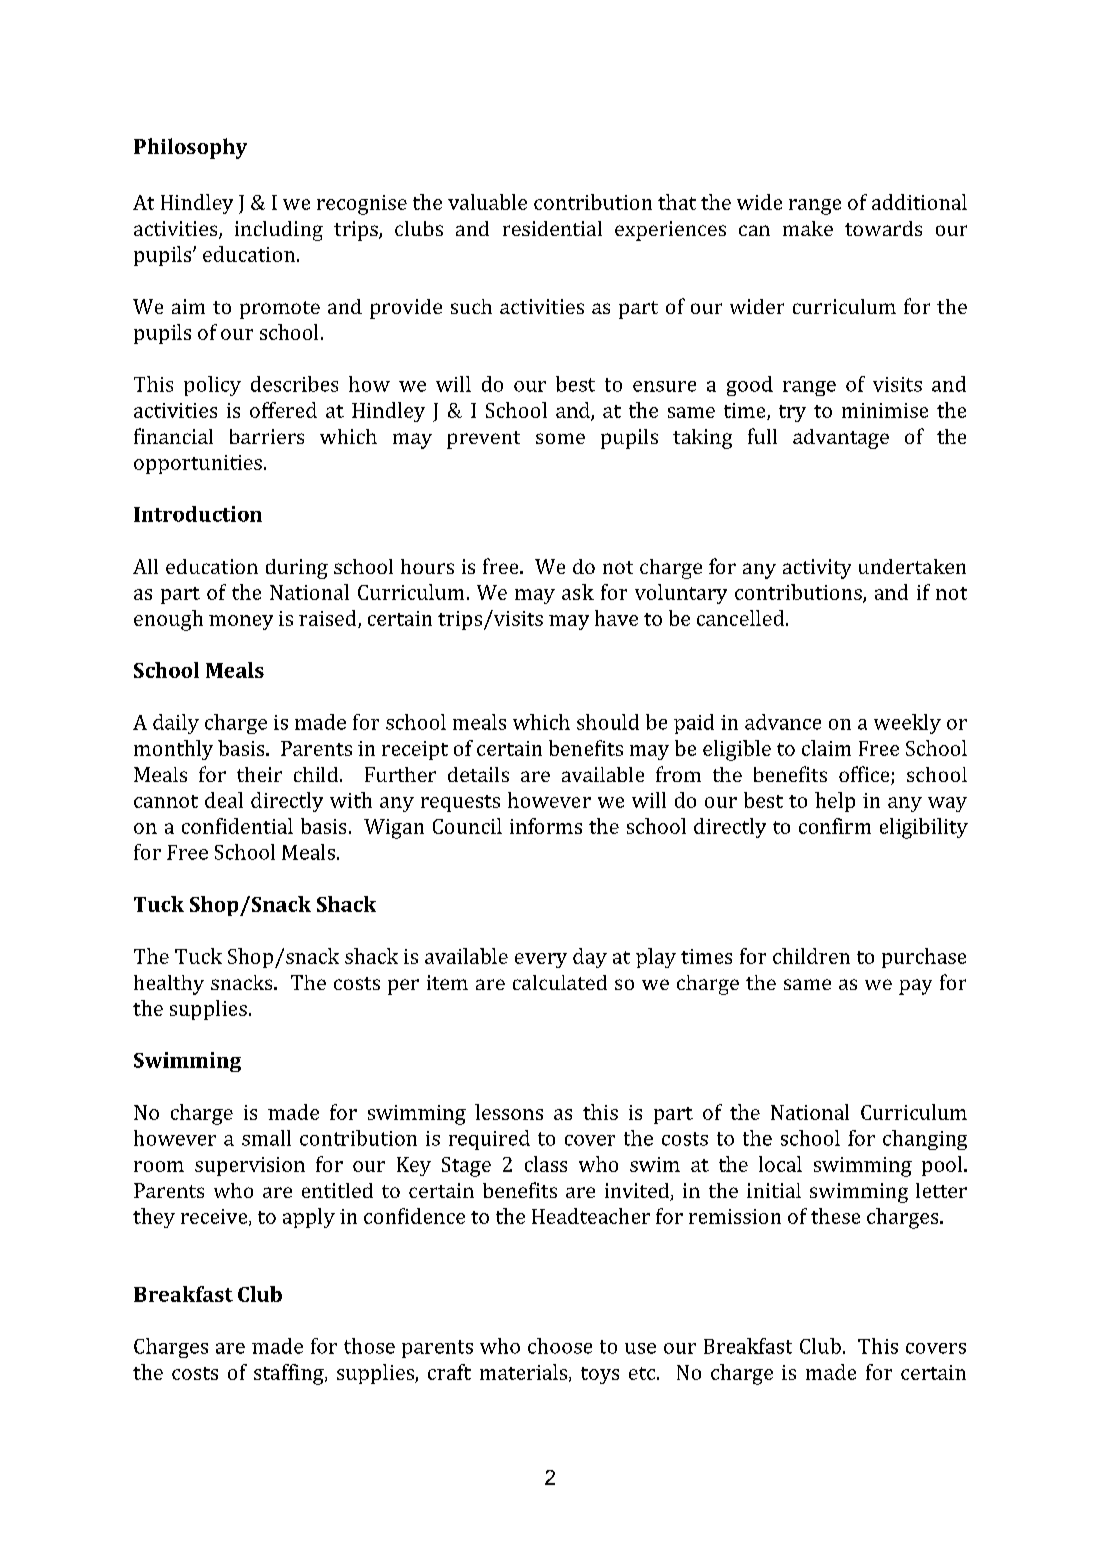 The image size is (1100, 1556). What do you see at coordinates (552, 228) in the image?
I see `residential` at bounding box center [552, 228].
